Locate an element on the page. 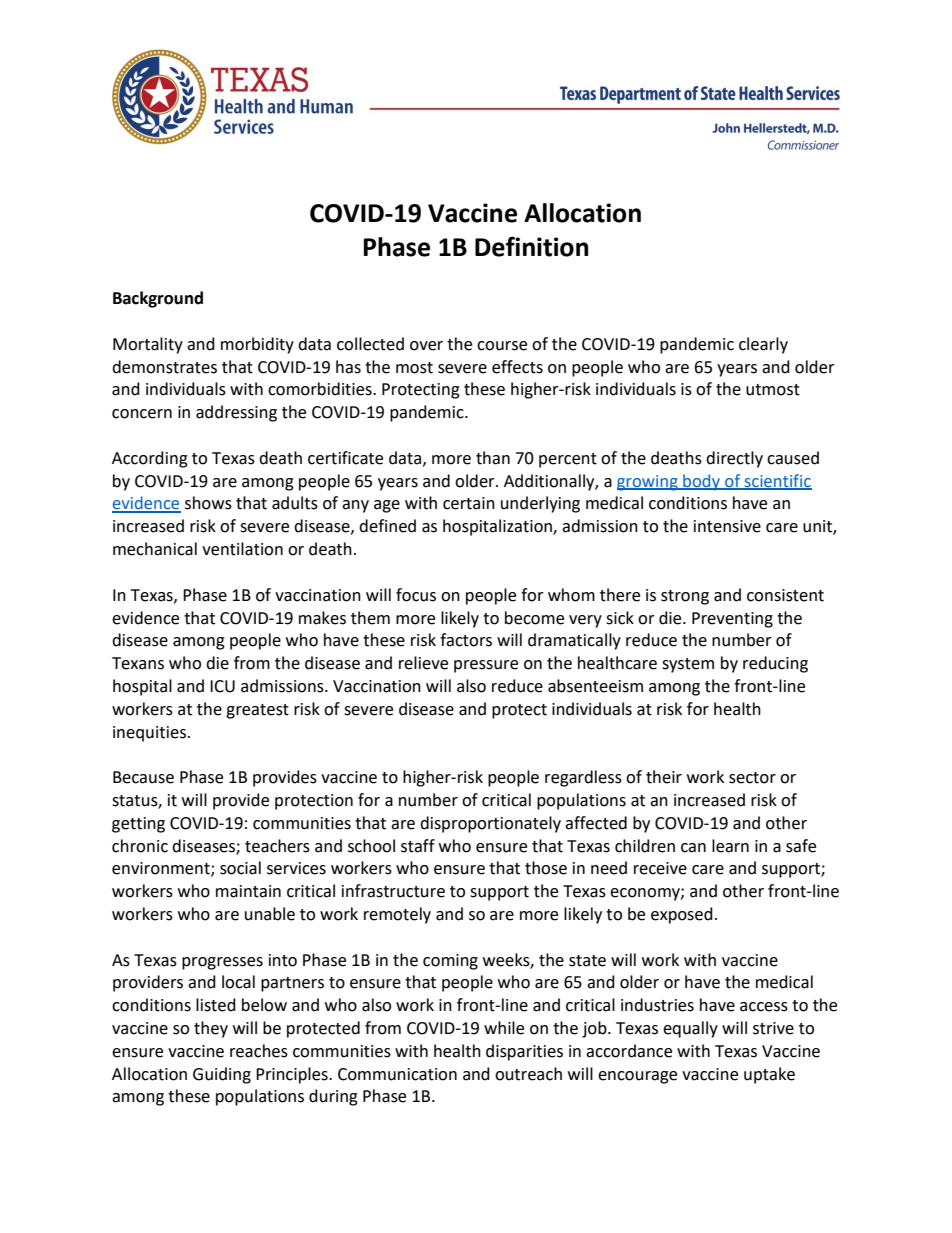 The image size is (952, 1233). Guiding is located at coordinates (222, 1075).
